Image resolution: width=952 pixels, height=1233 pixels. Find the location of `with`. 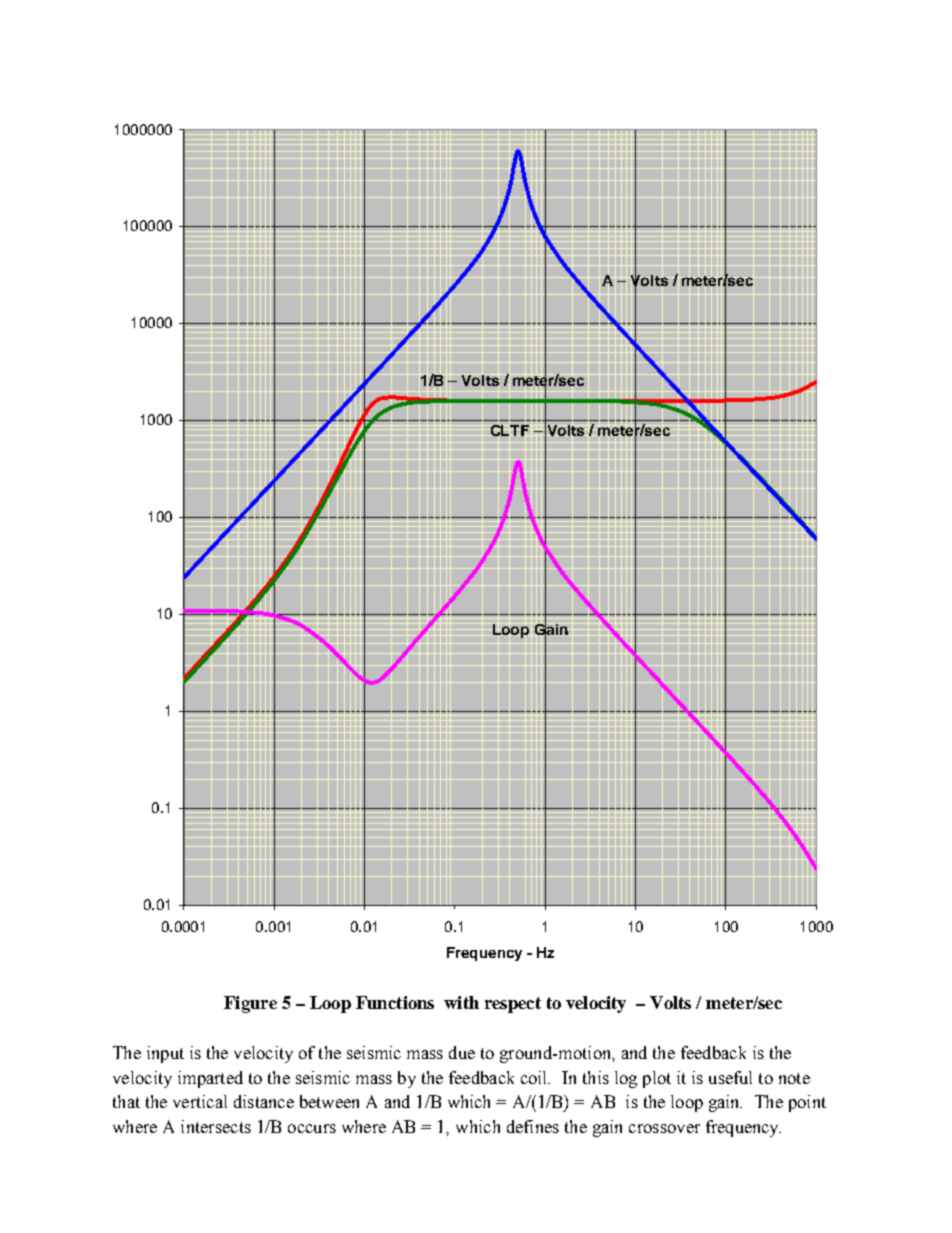

with is located at coordinates (461, 1002).
